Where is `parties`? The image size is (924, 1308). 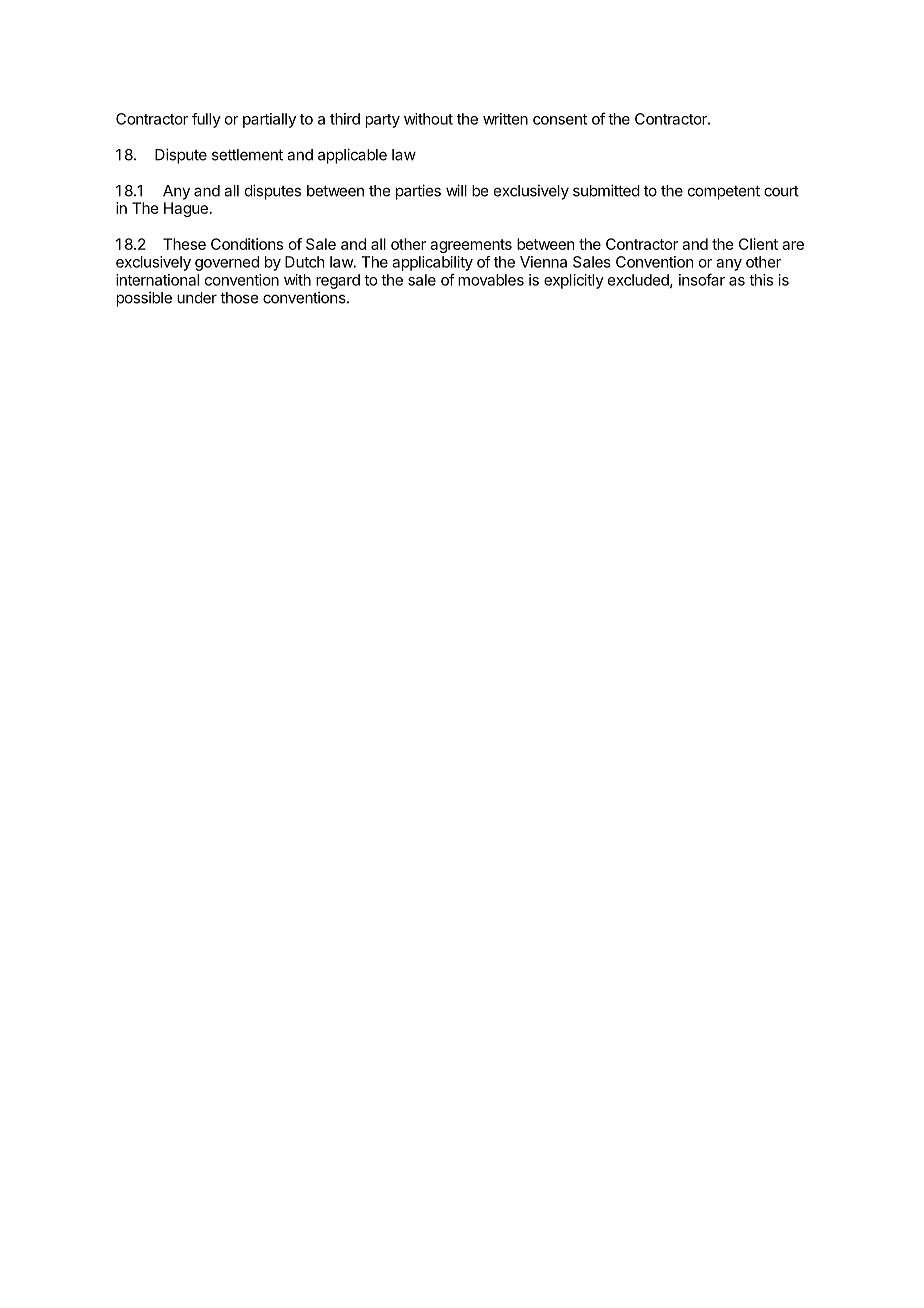
parties is located at coordinates (418, 192).
